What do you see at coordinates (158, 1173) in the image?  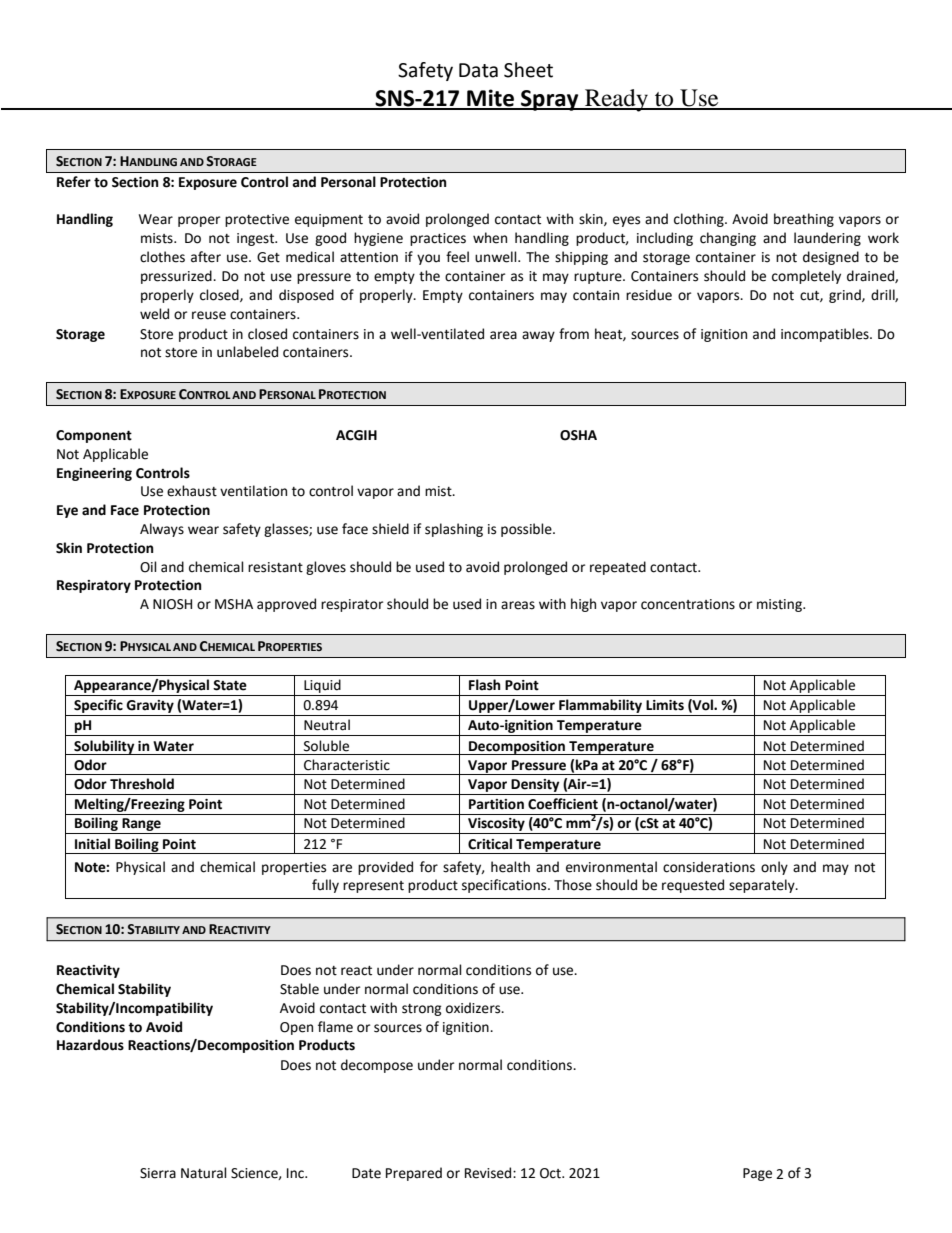 I see `Sierra` at bounding box center [158, 1173].
